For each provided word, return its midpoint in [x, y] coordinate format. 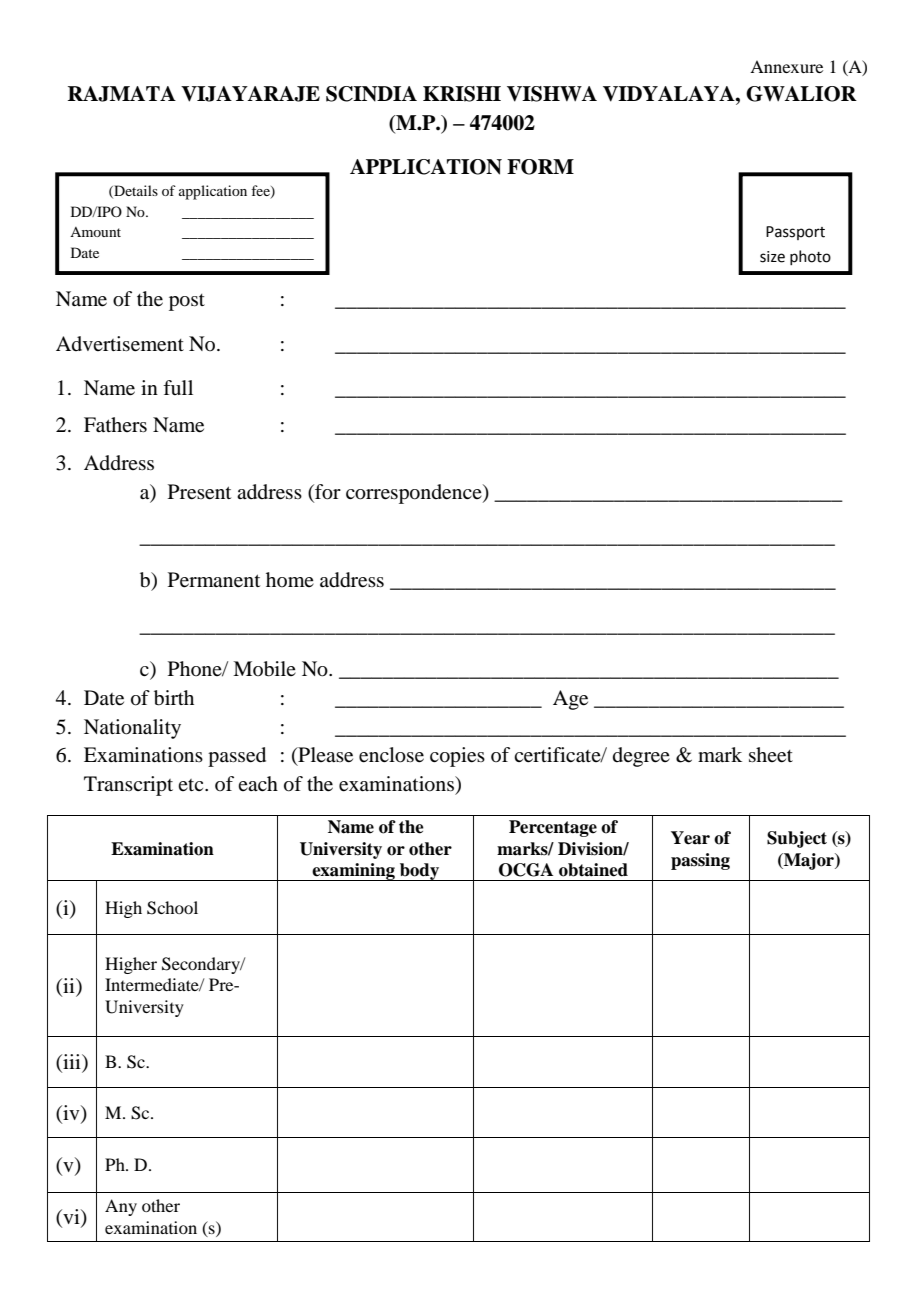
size [772, 257]
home [290, 579]
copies [457, 757]
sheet [771, 755]
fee [261, 192]
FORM [540, 167]
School [172, 908]
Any [121, 1207]
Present [199, 492]
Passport [795, 233]
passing [700, 861]
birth [174, 698]
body [419, 872]
